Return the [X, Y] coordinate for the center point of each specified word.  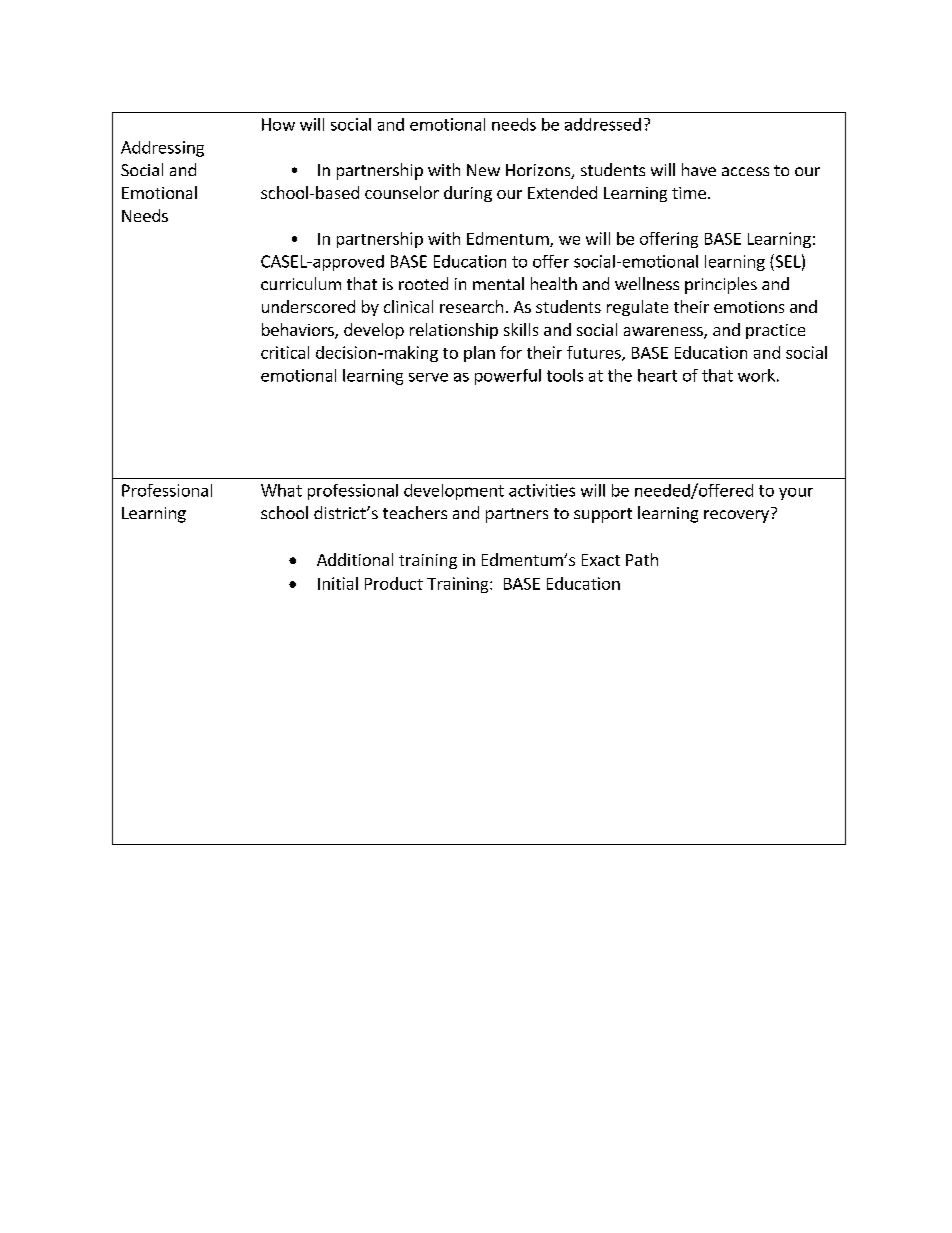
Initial [338, 583]
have [699, 169]
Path [642, 559]
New [483, 170]
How [278, 124]
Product [394, 583]
